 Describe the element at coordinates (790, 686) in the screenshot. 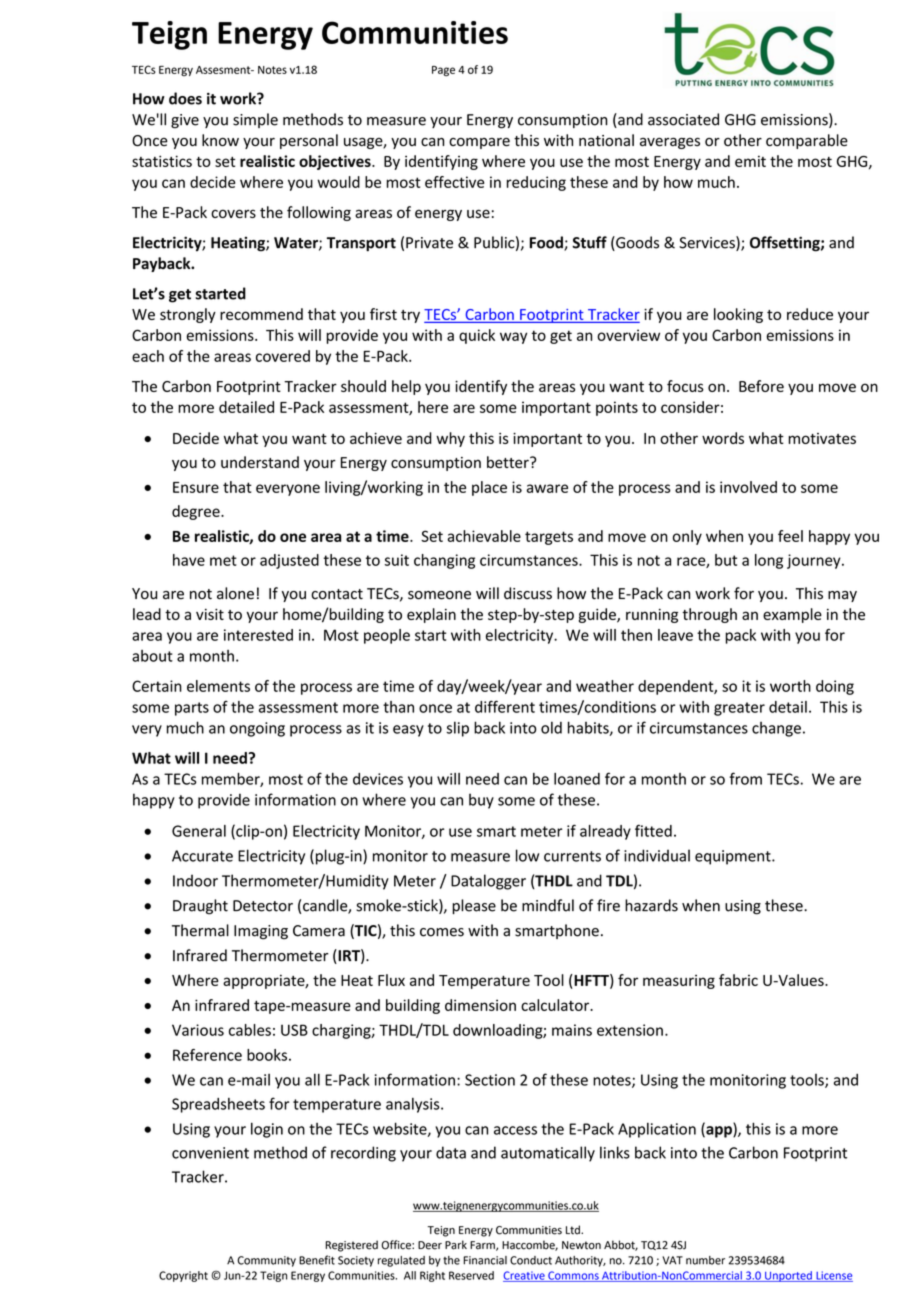

I see `worth` at that location.
